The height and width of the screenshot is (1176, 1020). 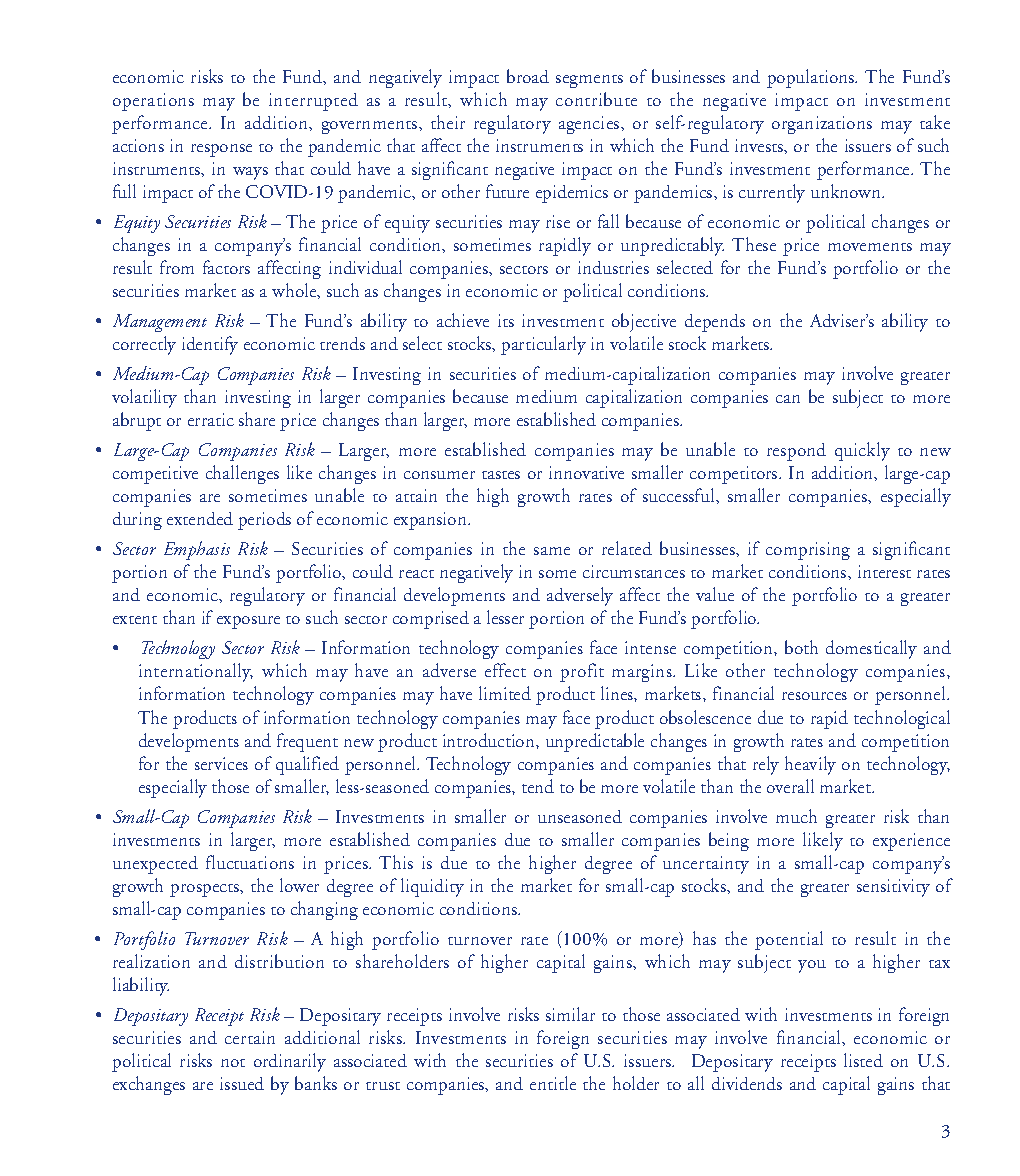 What do you see at coordinates (822, 125) in the screenshot?
I see `organizations` at bounding box center [822, 125].
